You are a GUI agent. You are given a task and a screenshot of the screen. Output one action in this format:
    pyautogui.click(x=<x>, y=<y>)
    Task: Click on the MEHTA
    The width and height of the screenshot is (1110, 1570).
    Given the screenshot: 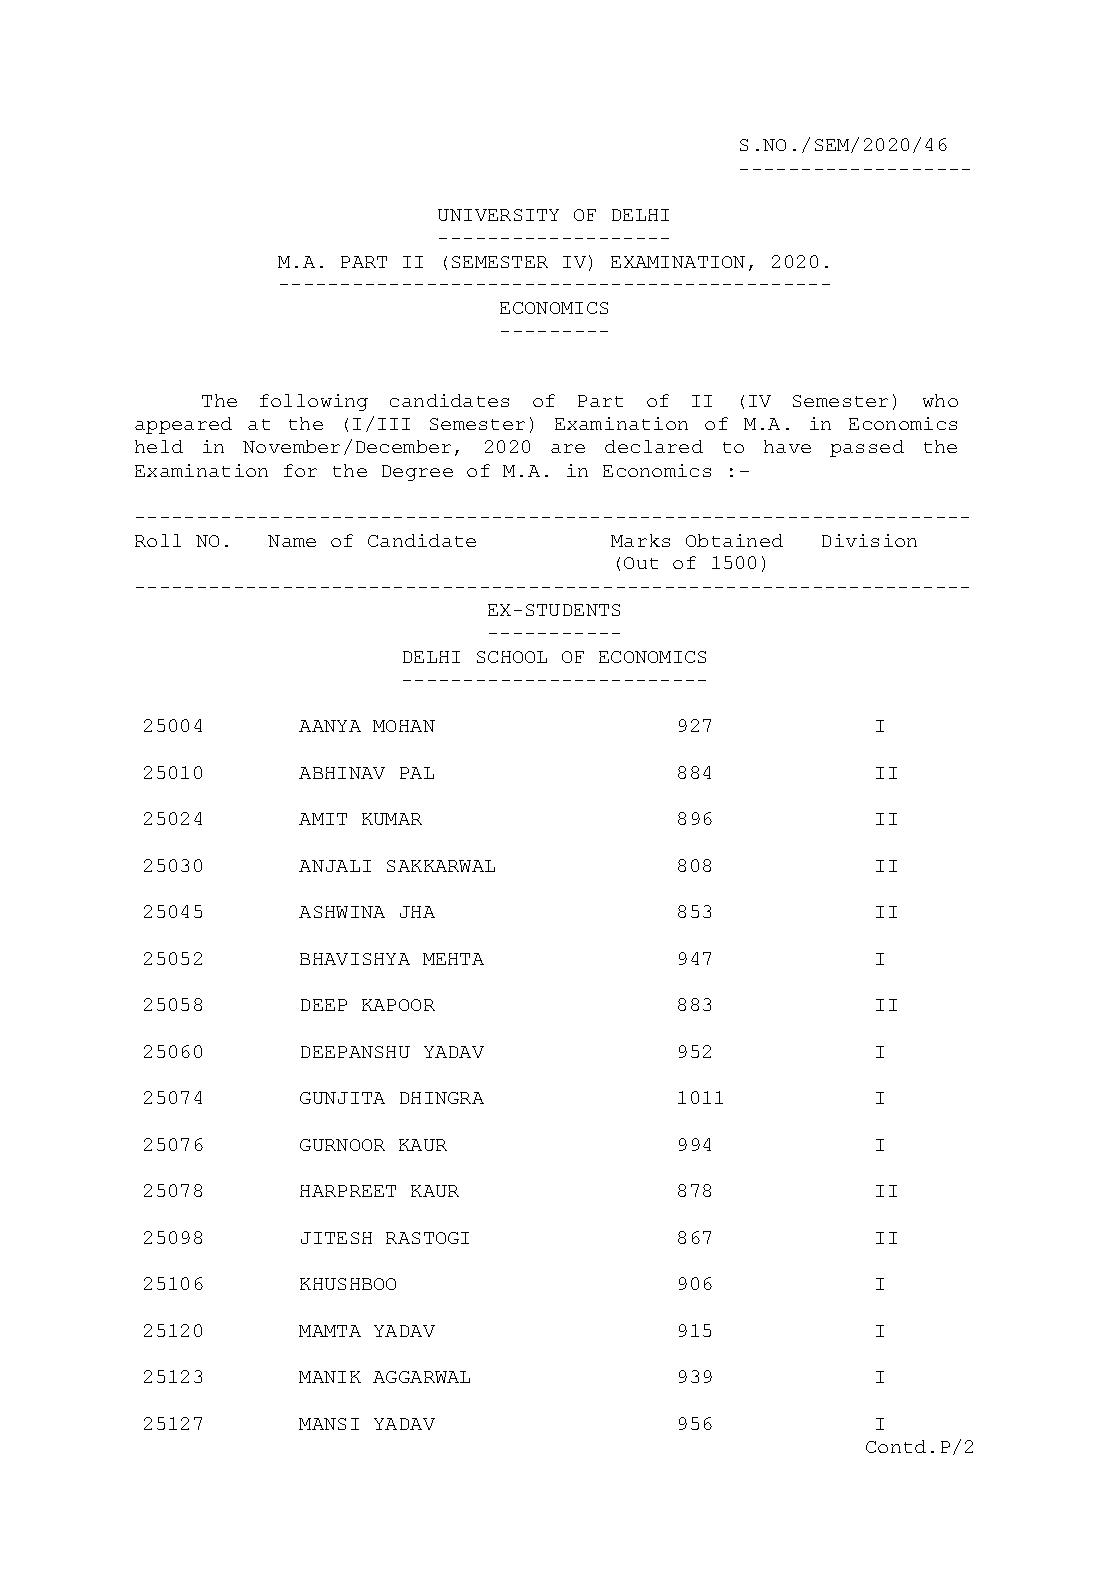 What is the action you would take?
    pyautogui.click(x=453, y=959)
